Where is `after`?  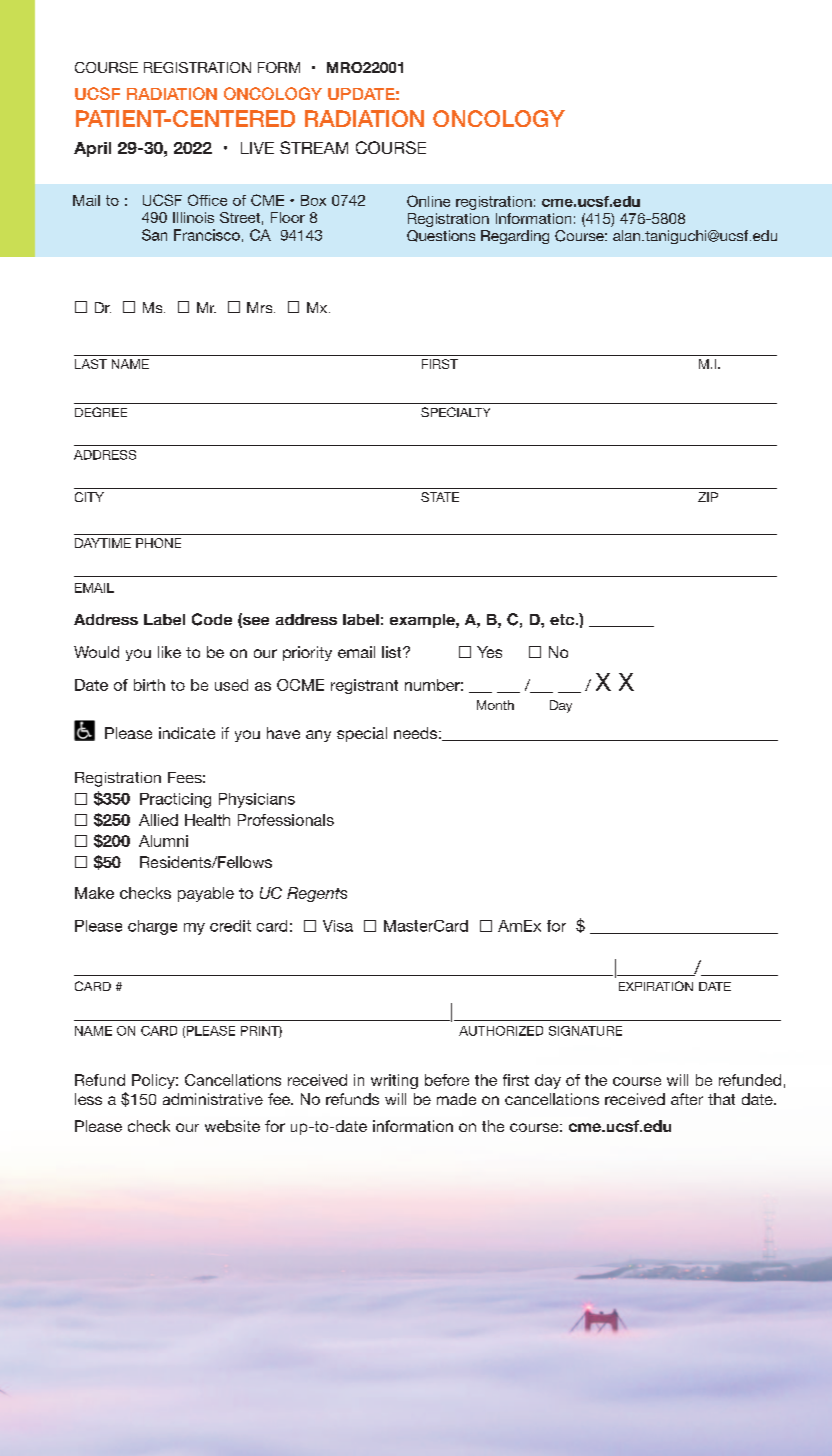 after is located at coordinates (687, 1099).
